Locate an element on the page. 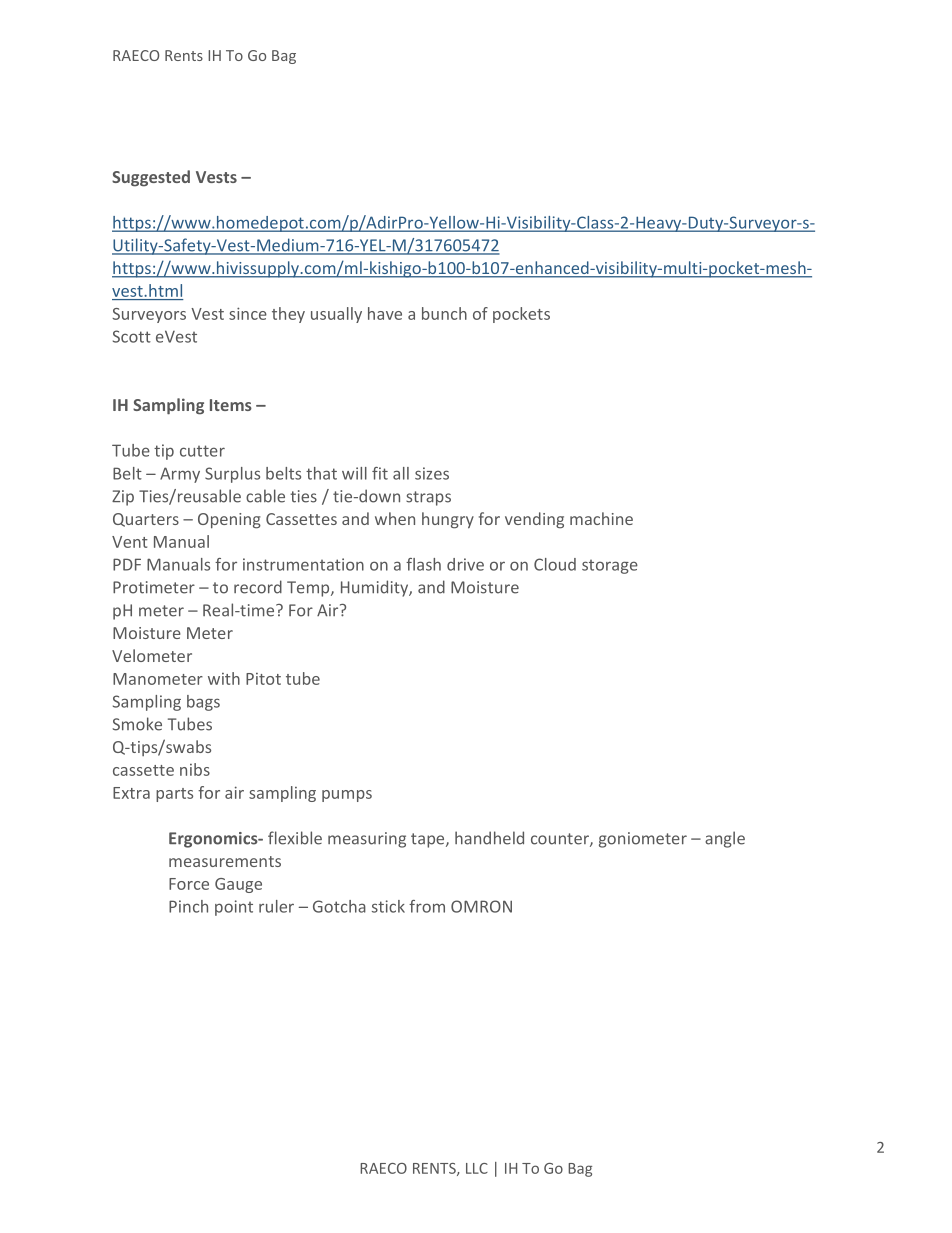  OMRON is located at coordinates (481, 906).
